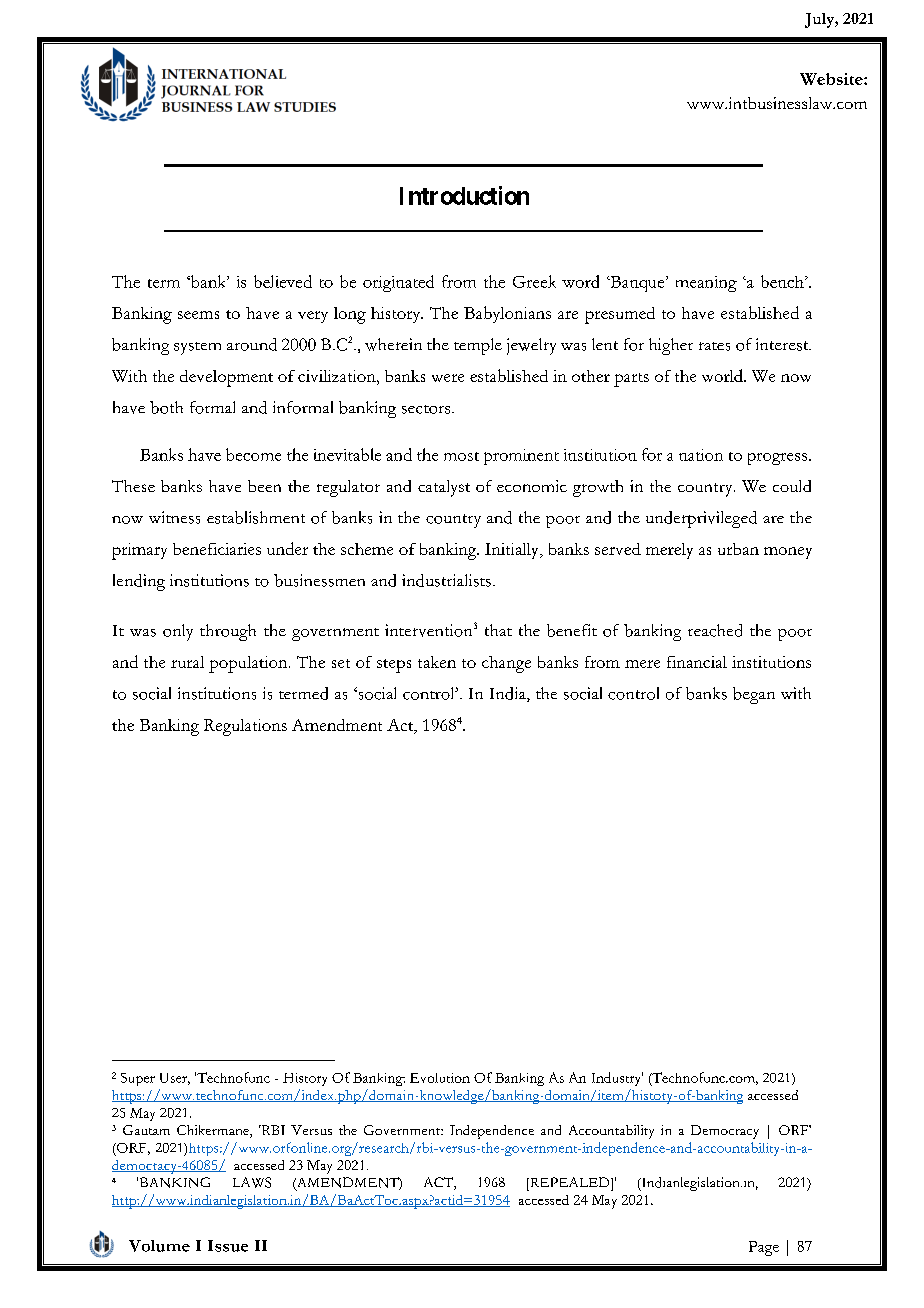 The width and height of the screenshot is (924, 1308). Describe the element at coordinates (570, 1182) in the screenshot. I see `REPEALED` at that location.
